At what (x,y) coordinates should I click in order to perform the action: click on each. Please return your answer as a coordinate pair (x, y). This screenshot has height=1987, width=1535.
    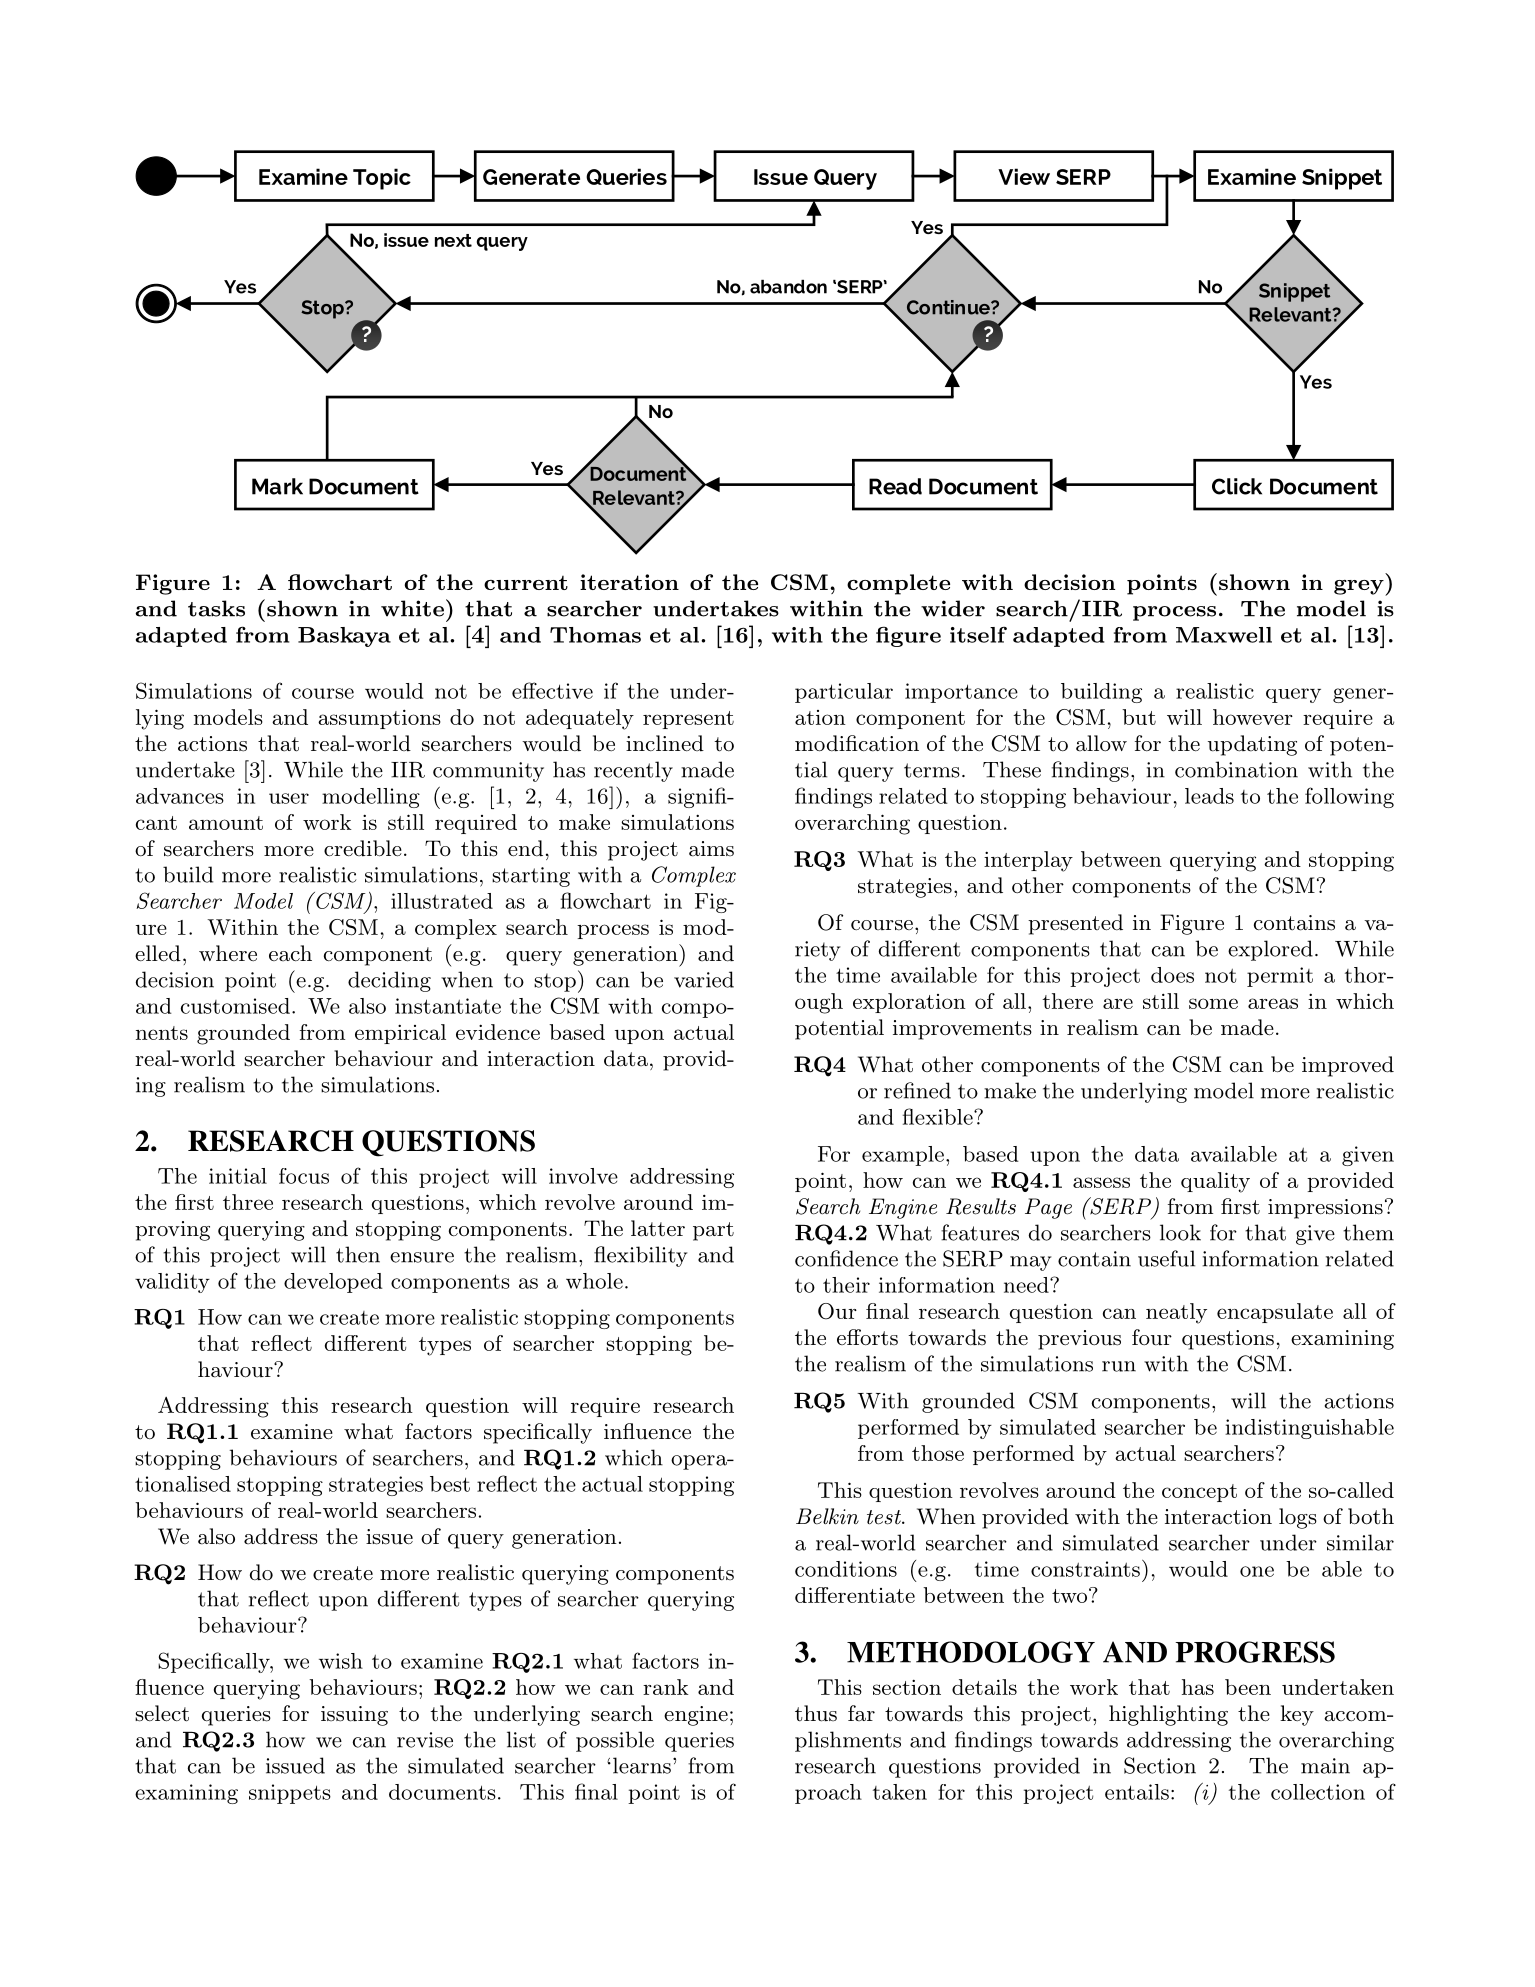
    Looking at the image, I should click on (290, 953).
